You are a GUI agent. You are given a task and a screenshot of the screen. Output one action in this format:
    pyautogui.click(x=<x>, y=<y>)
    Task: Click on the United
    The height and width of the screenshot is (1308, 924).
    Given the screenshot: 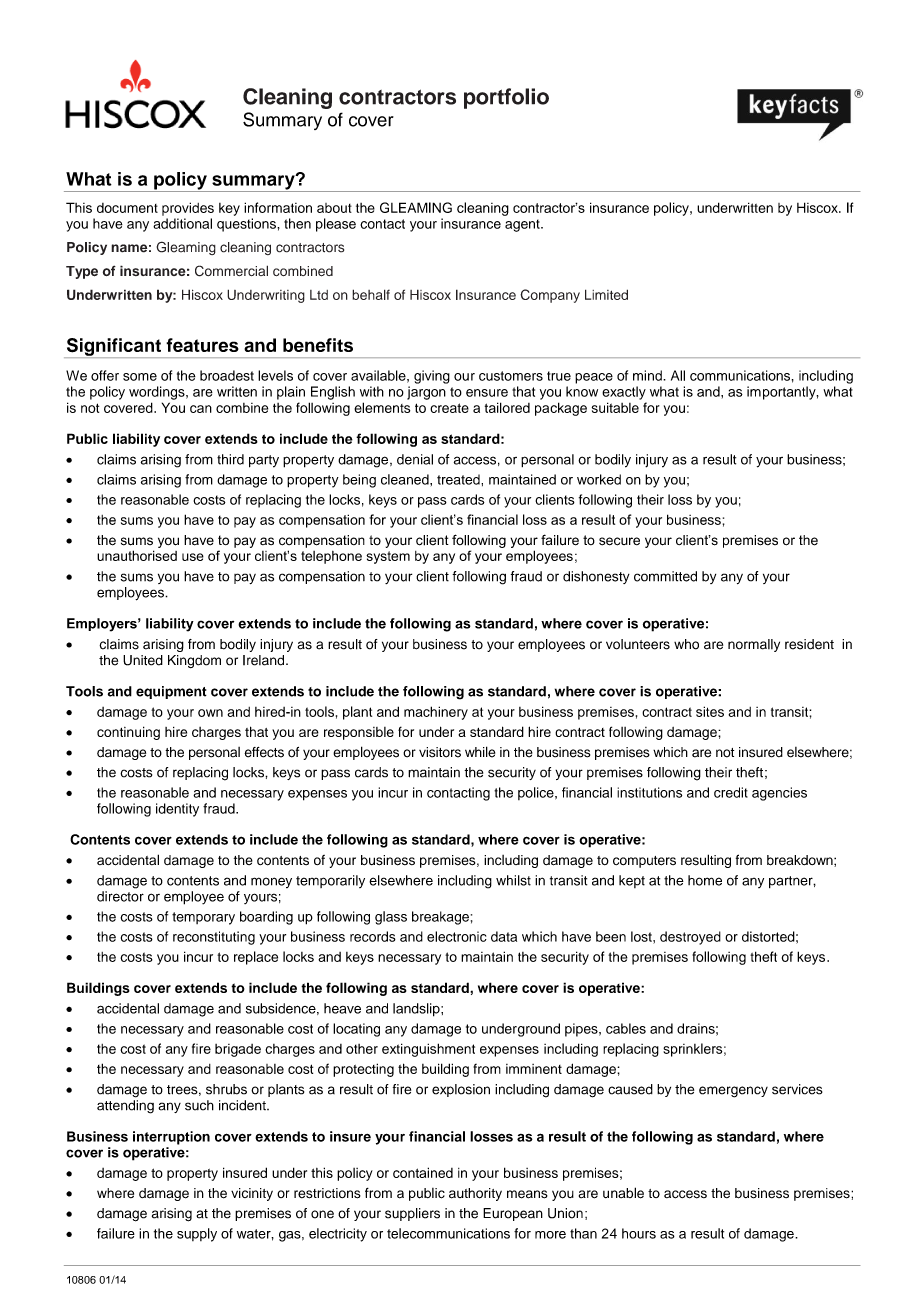 What is the action you would take?
    pyautogui.click(x=143, y=660)
